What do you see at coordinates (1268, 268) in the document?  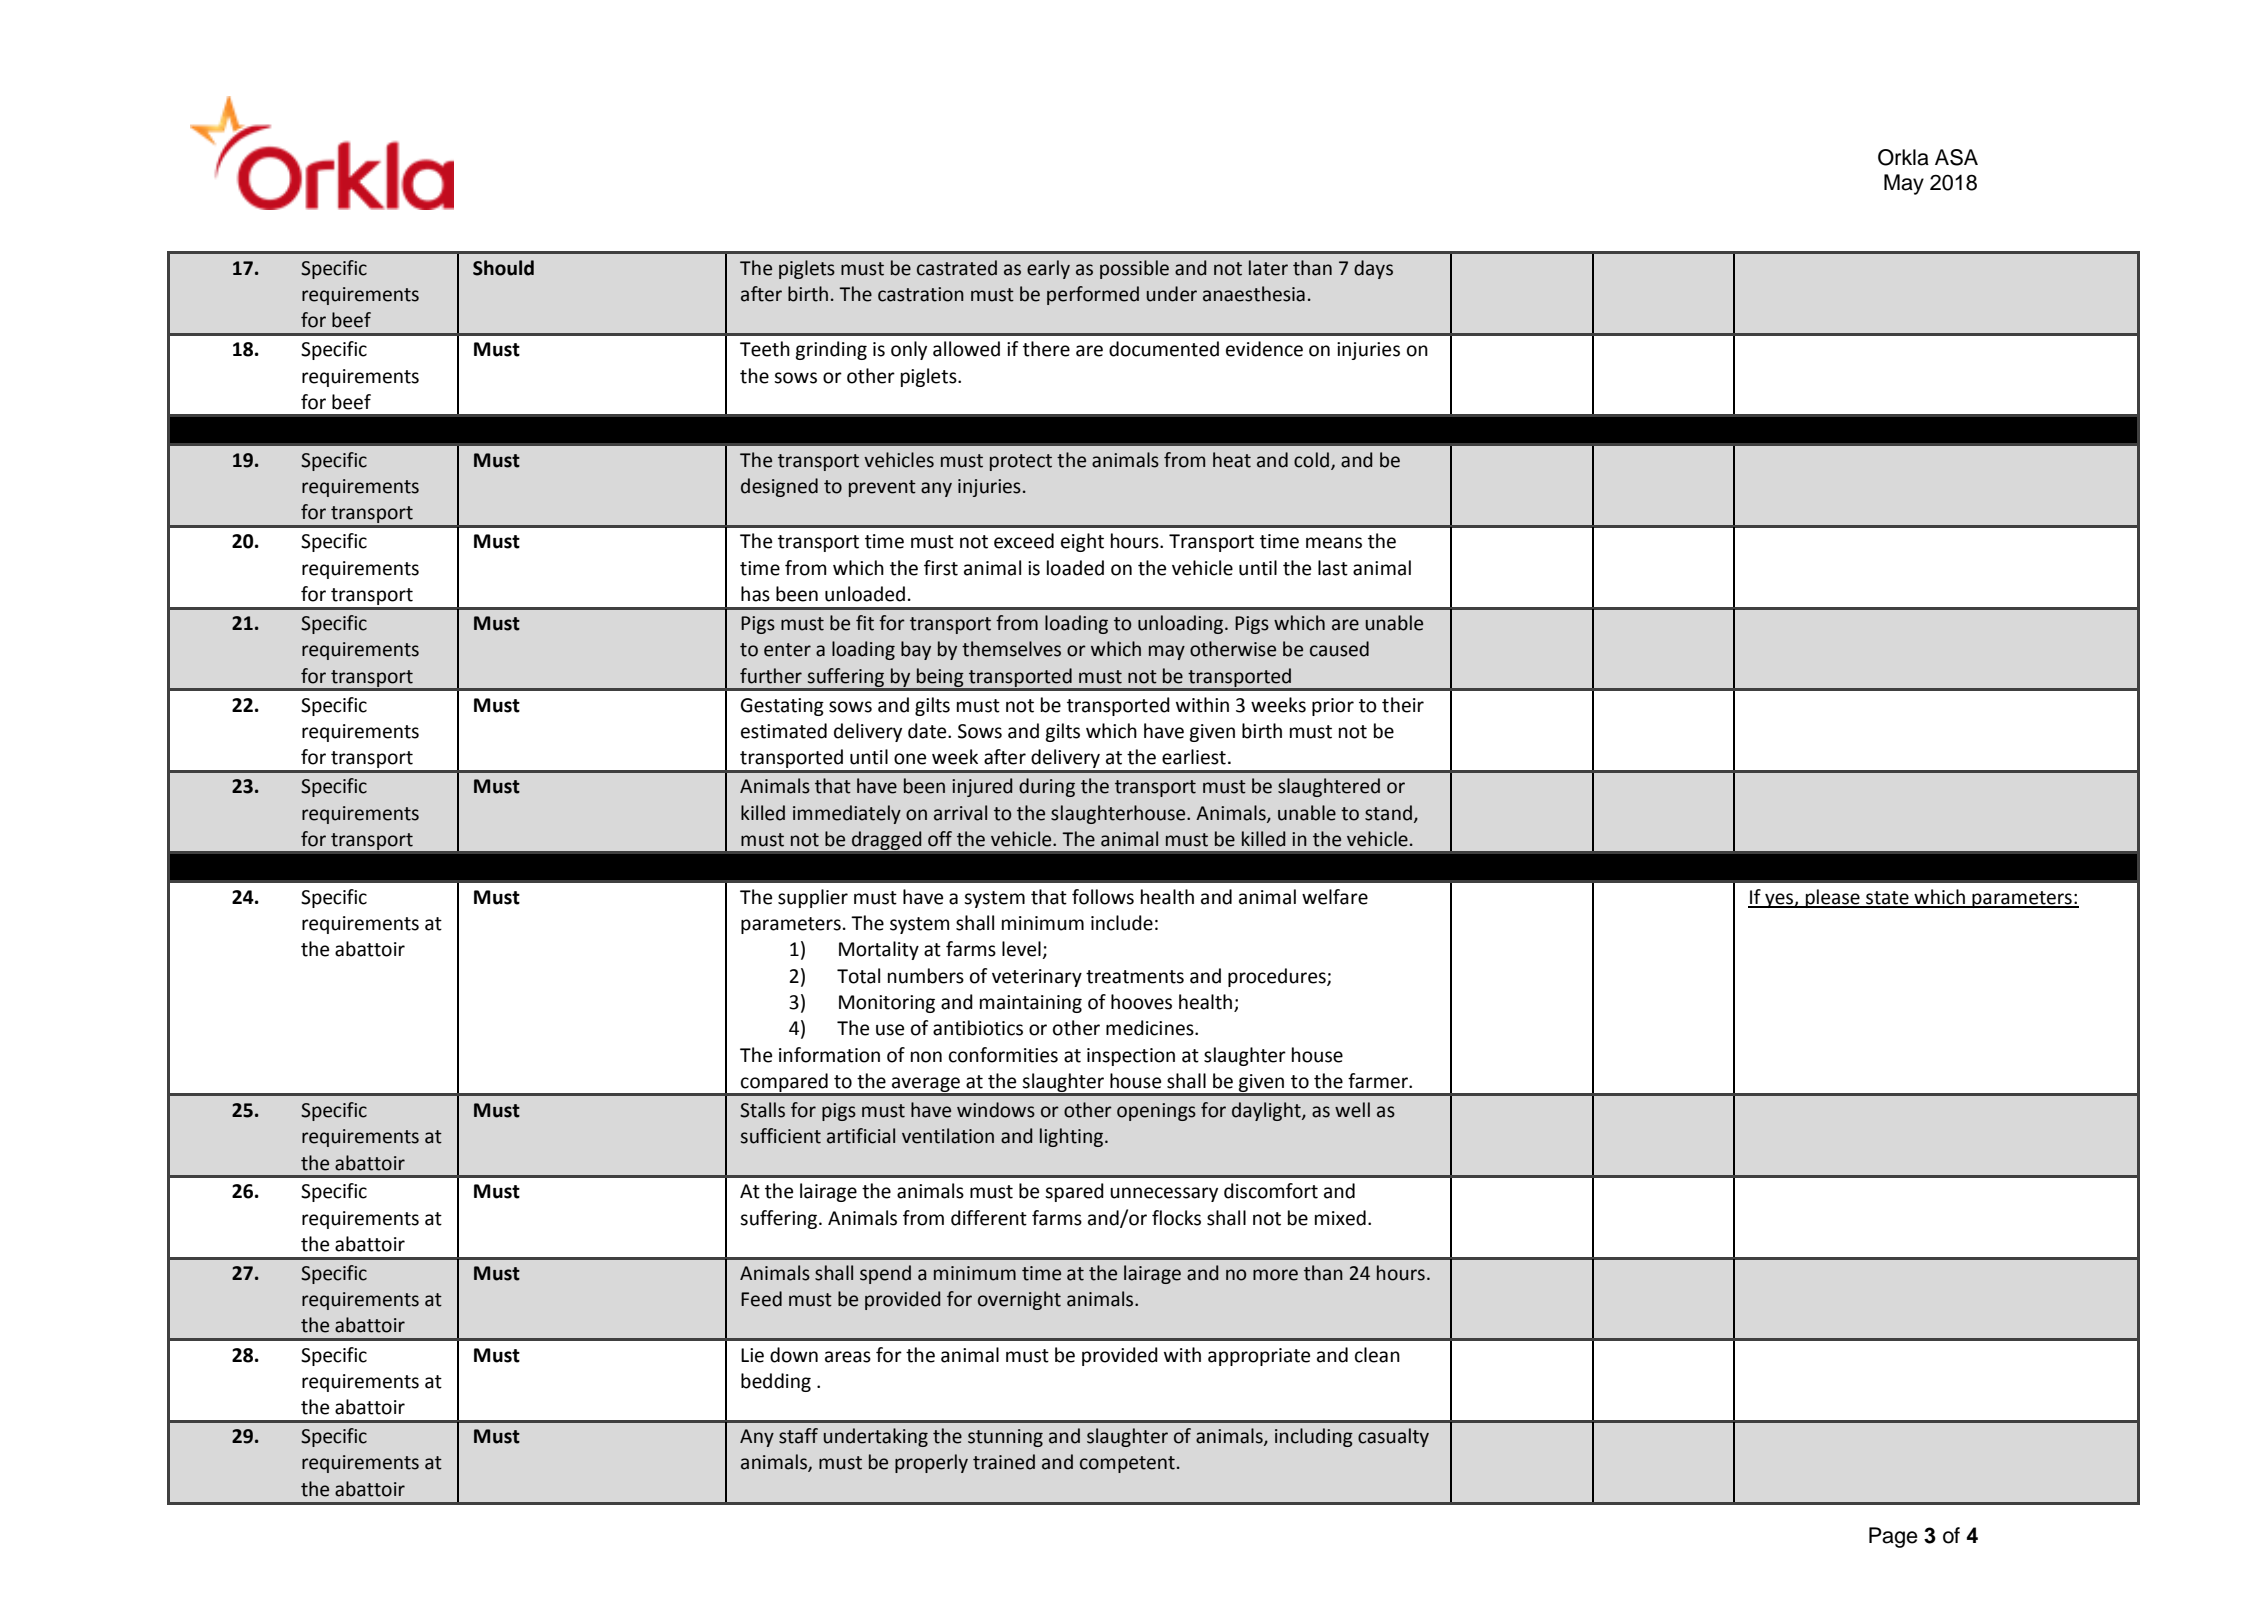 I see `later` at bounding box center [1268, 268].
